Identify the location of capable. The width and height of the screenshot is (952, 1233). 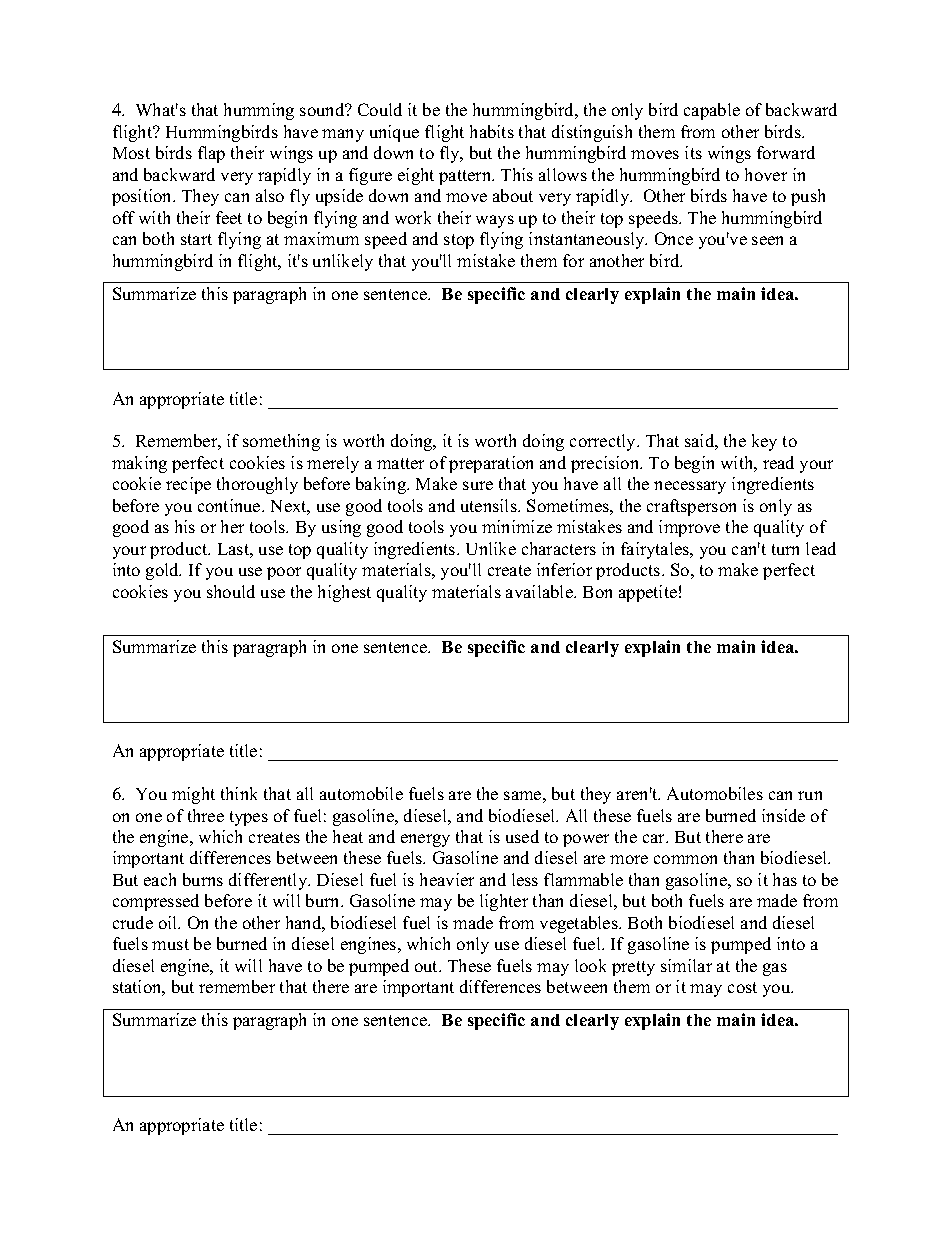
(712, 111).
